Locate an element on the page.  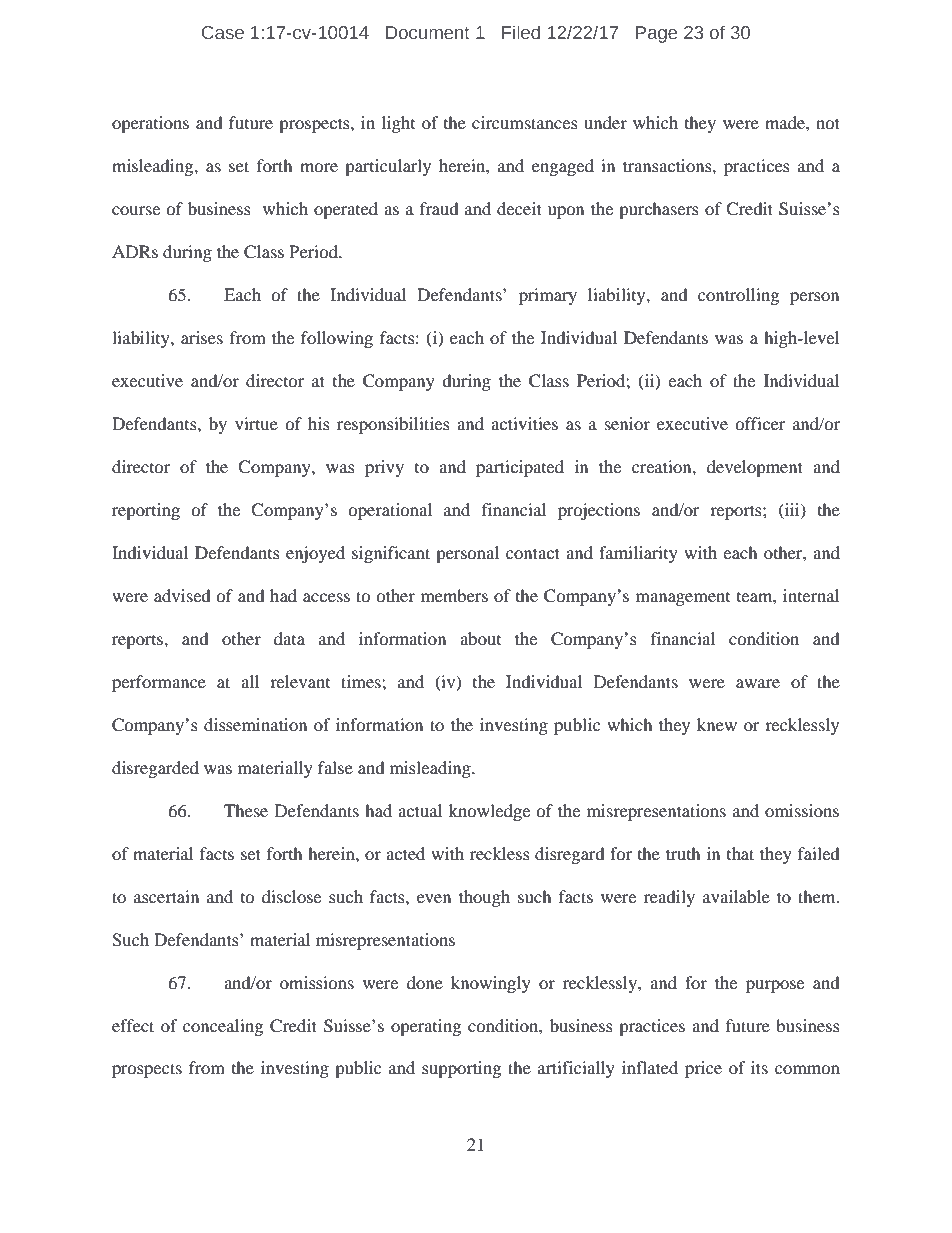
knowledge is located at coordinates (489, 812).
